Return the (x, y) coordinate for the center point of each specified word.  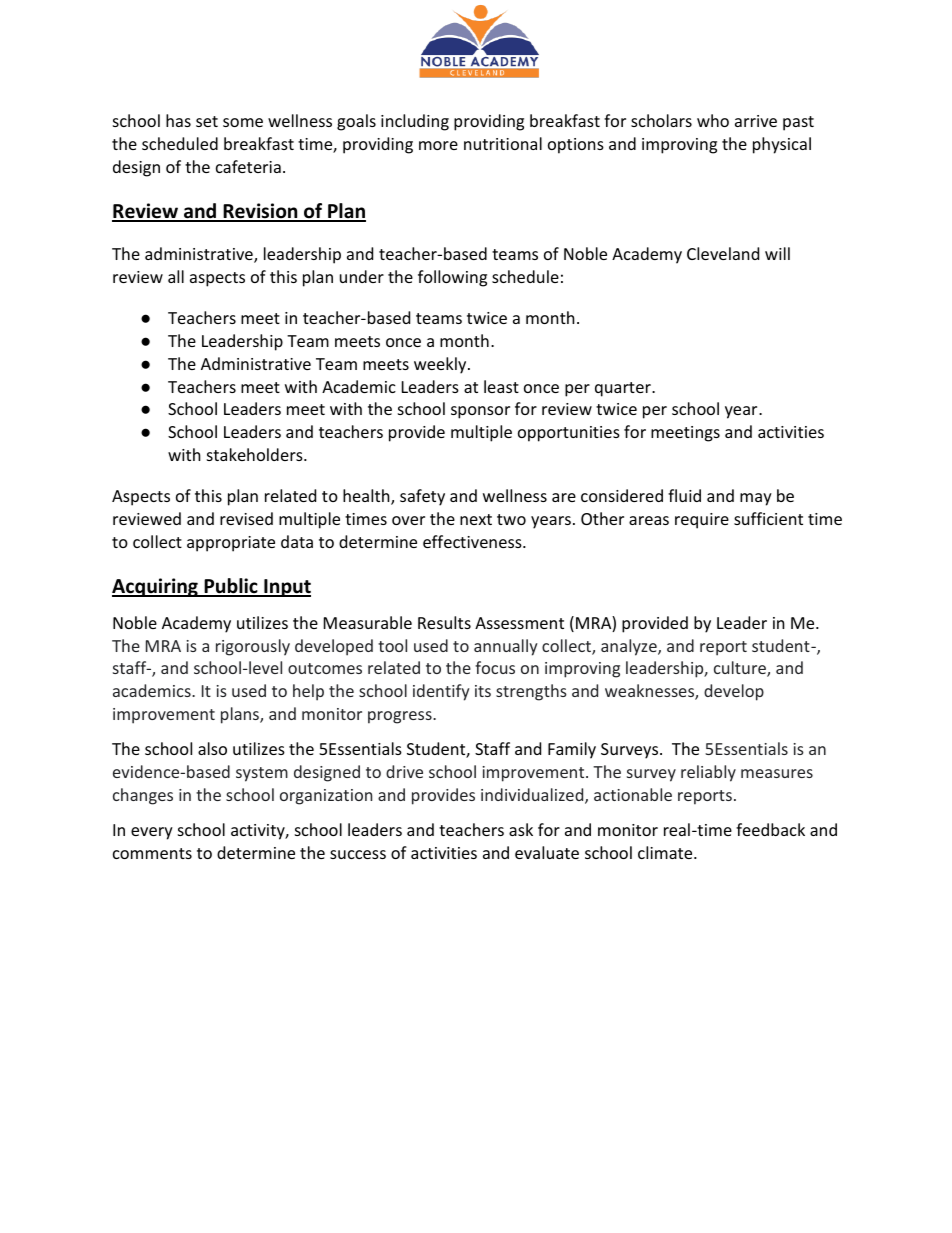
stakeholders (256, 454)
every (152, 833)
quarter (624, 389)
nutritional (503, 143)
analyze (630, 647)
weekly (441, 365)
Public (231, 587)
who (713, 120)
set (207, 121)
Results (444, 622)
